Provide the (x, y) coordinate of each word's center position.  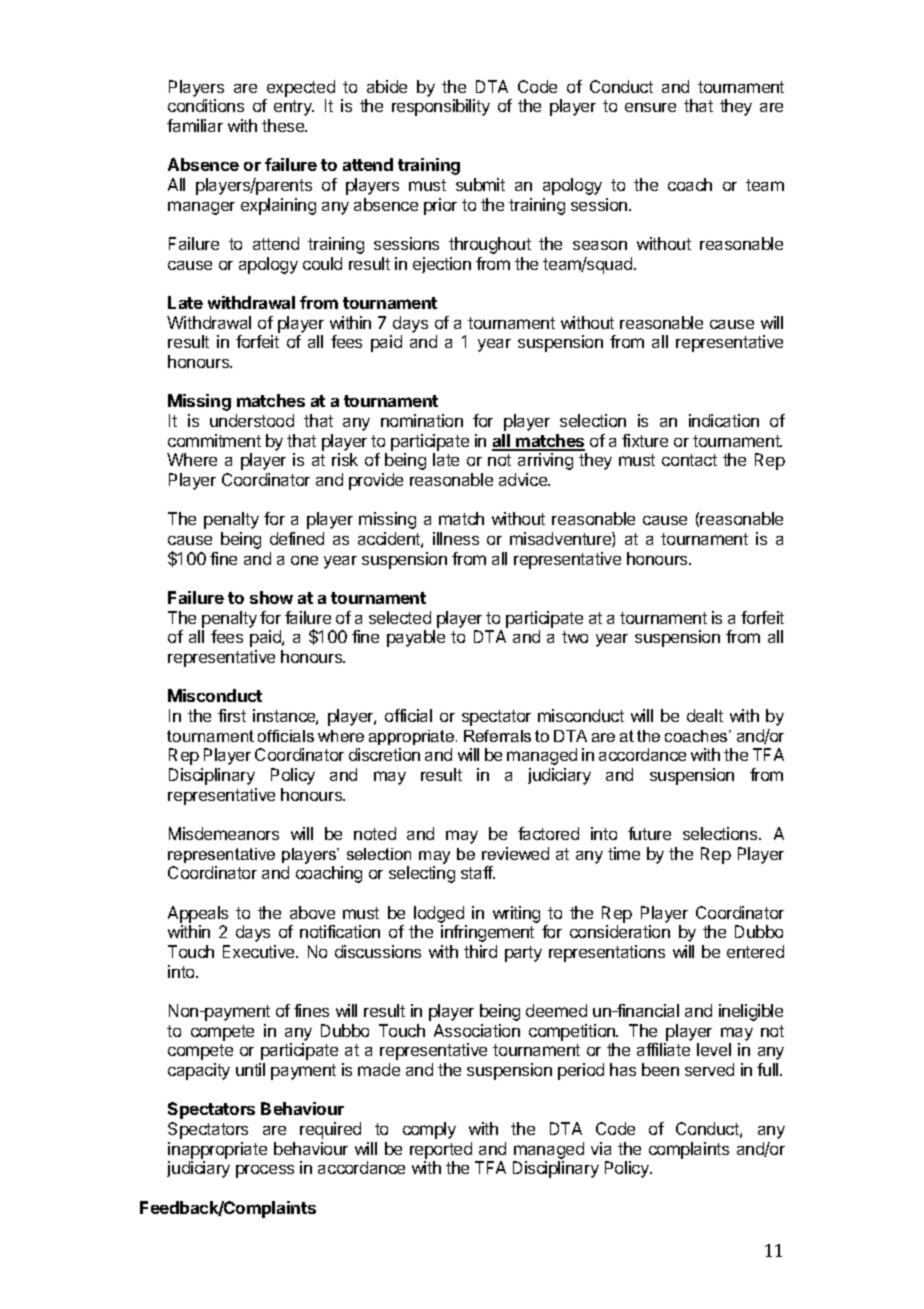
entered (755, 951)
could (322, 263)
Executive (260, 951)
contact (689, 460)
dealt (705, 715)
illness (456, 538)
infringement (487, 933)
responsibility (441, 107)
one (304, 560)
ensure (650, 107)
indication (724, 420)
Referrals (497, 736)
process (265, 1171)
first (232, 715)
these (284, 125)
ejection (442, 265)
